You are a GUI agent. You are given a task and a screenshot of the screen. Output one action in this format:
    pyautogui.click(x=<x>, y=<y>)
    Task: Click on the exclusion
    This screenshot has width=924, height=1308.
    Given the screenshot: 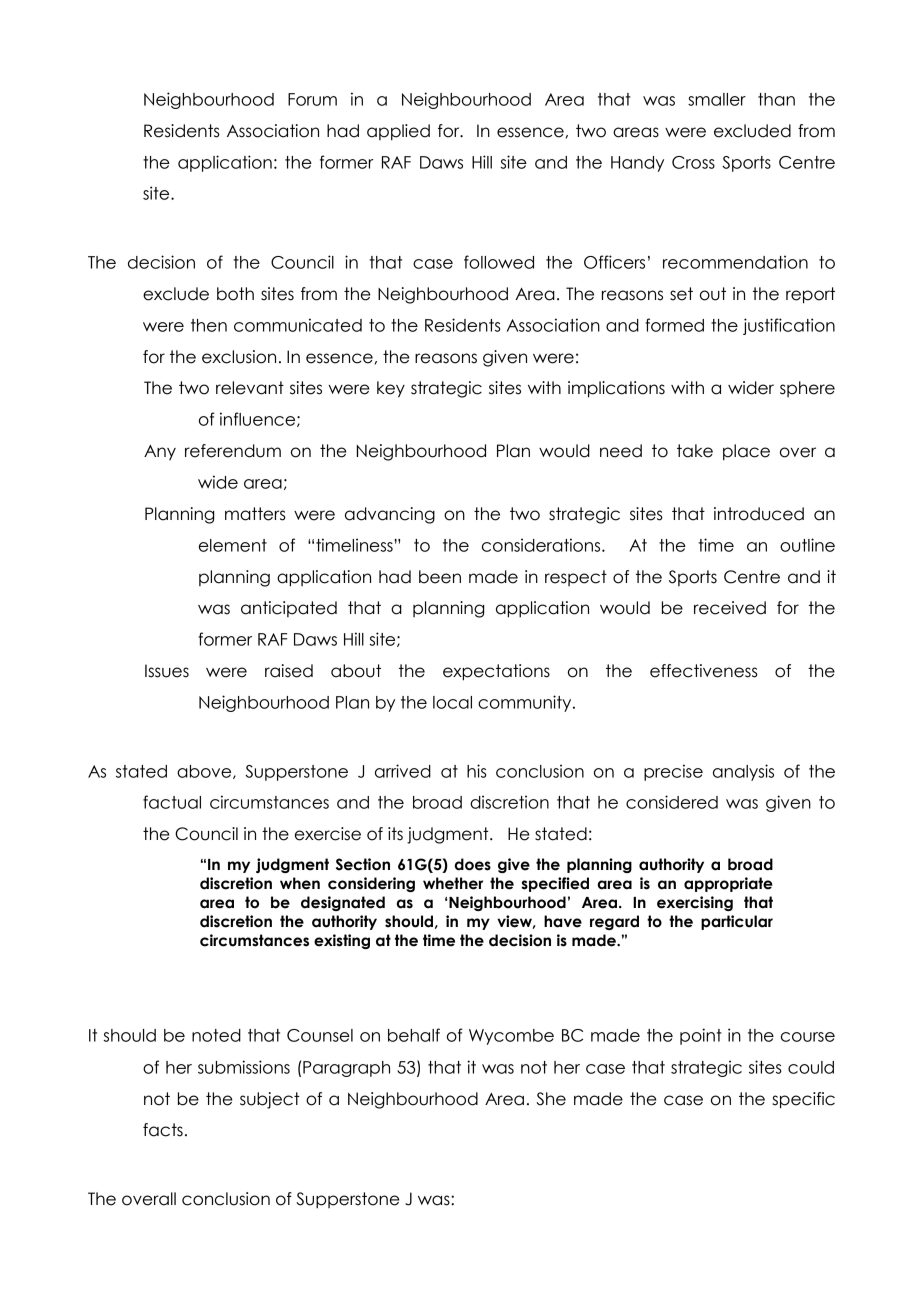 What is the action you would take?
    pyautogui.click(x=239, y=357)
